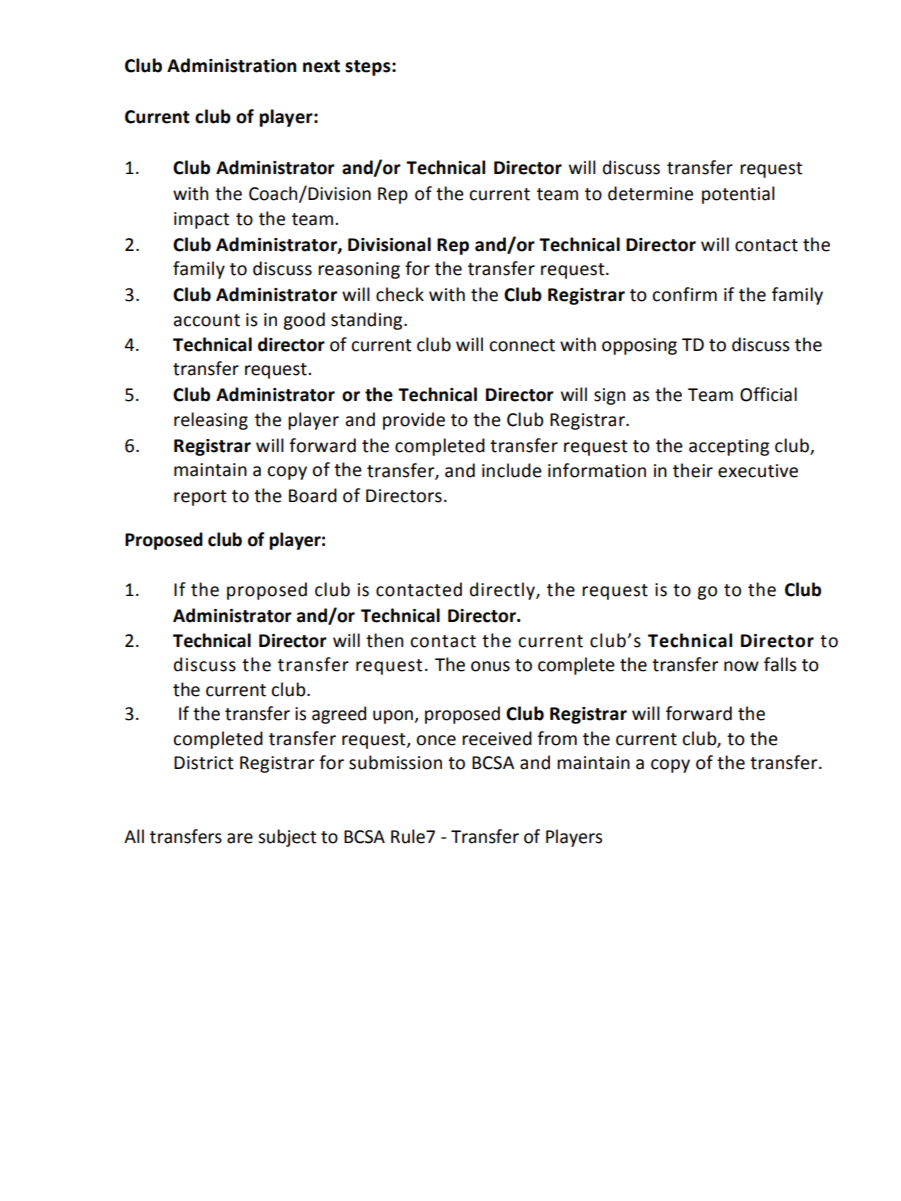 This screenshot has width=901, height=1201. I want to click on connect, so click(522, 345).
